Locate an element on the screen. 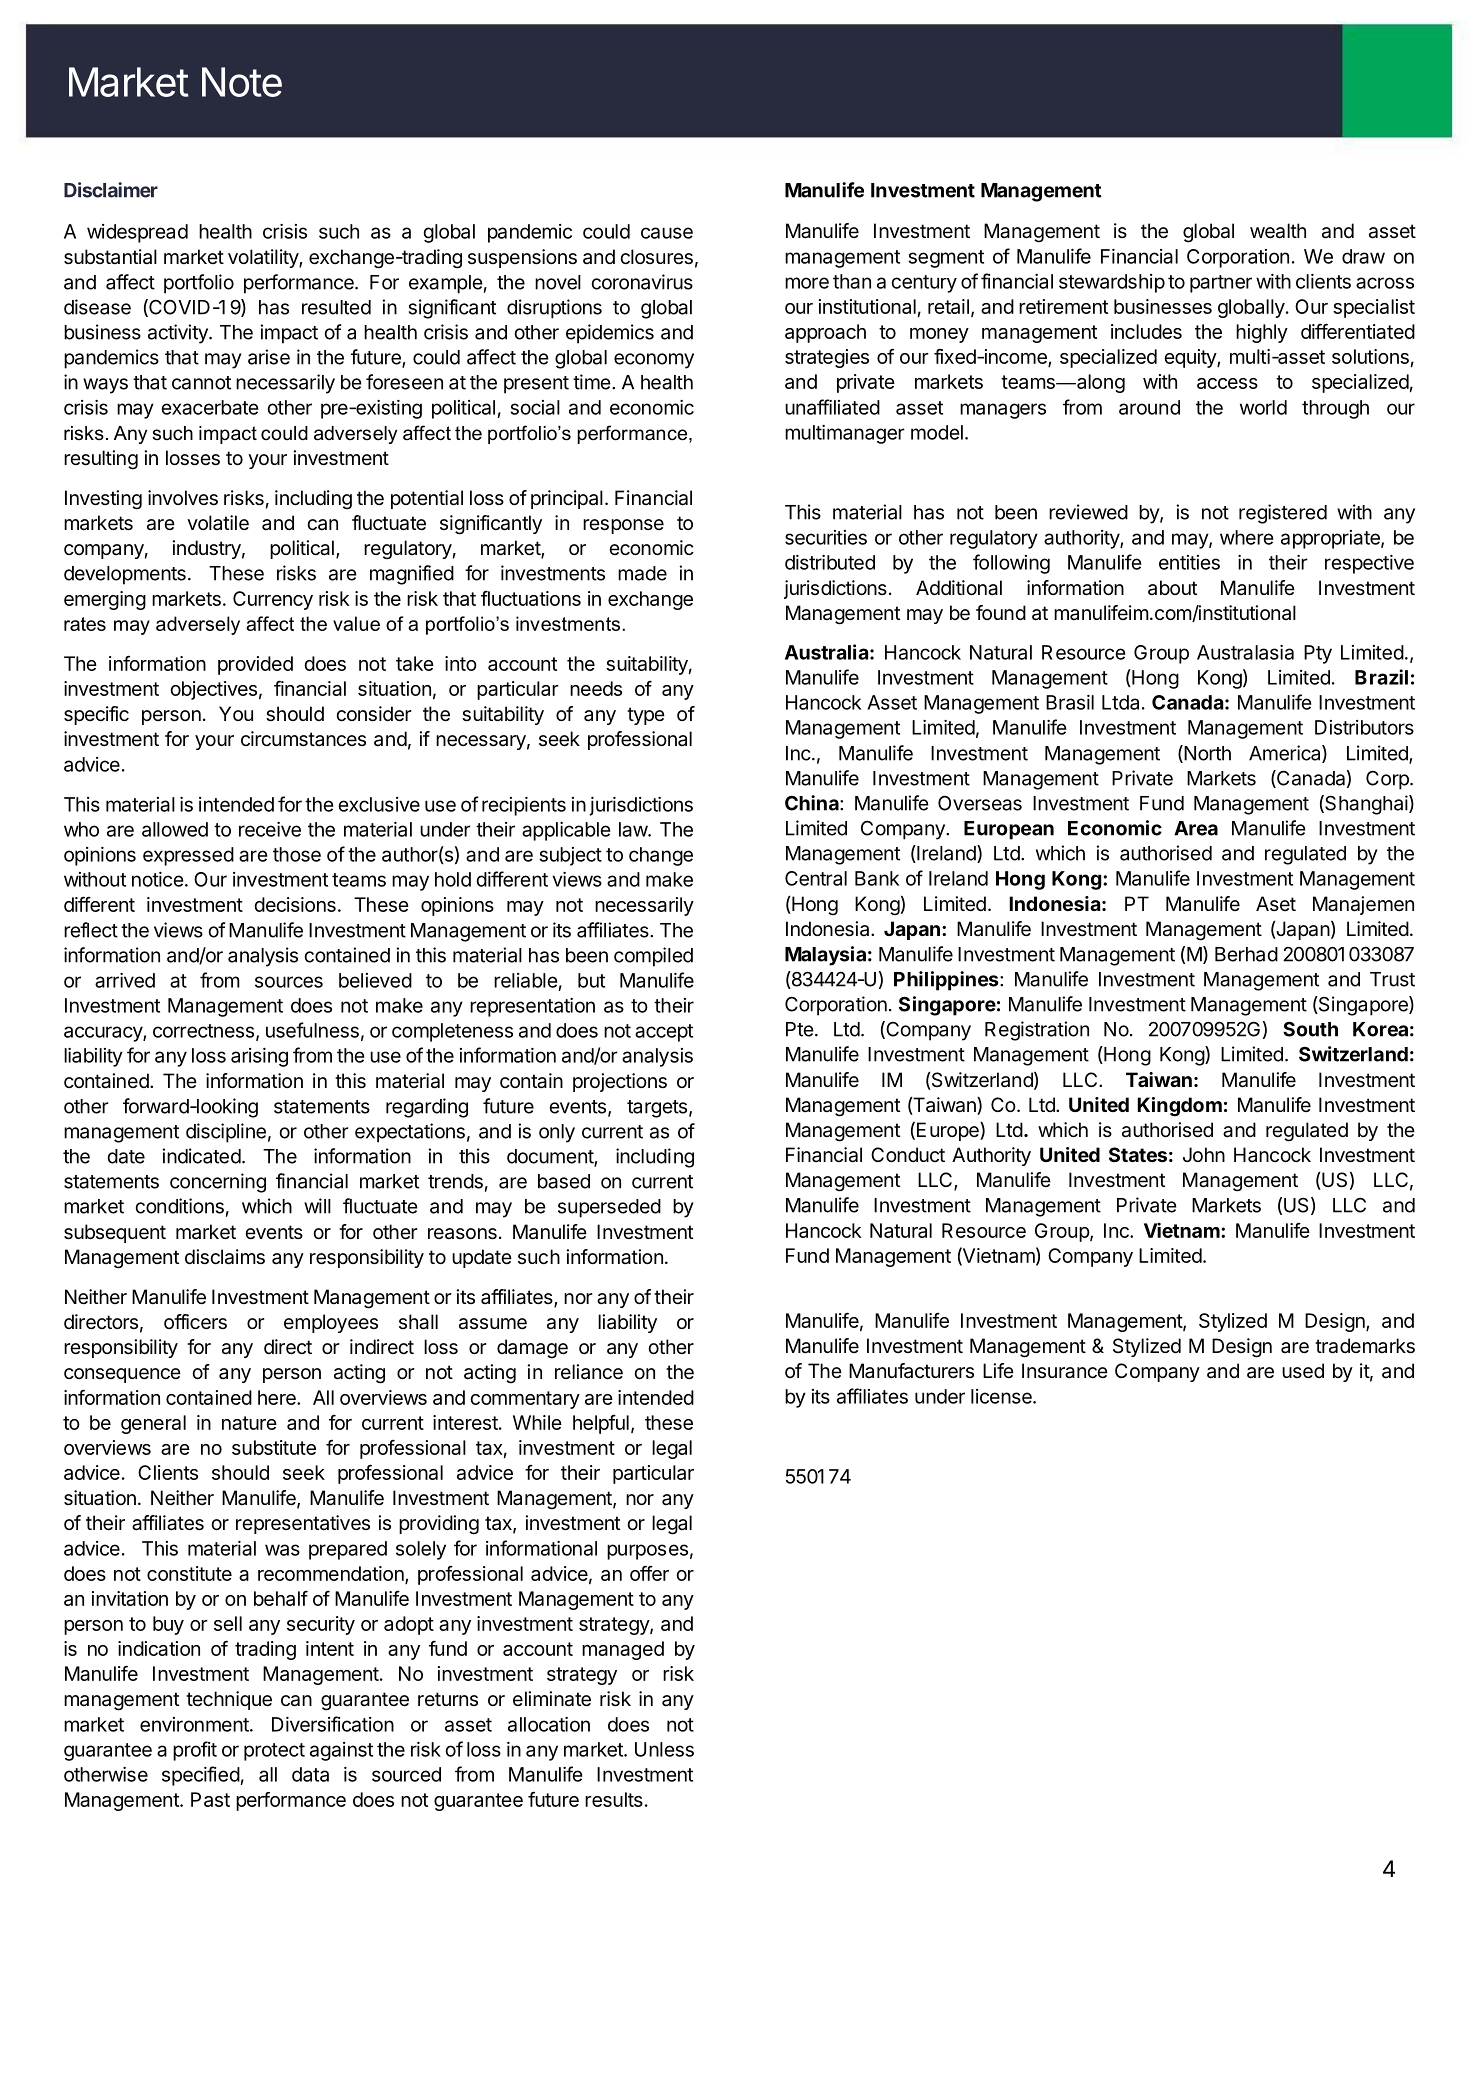  decisions is located at coordinates (295, 904).
